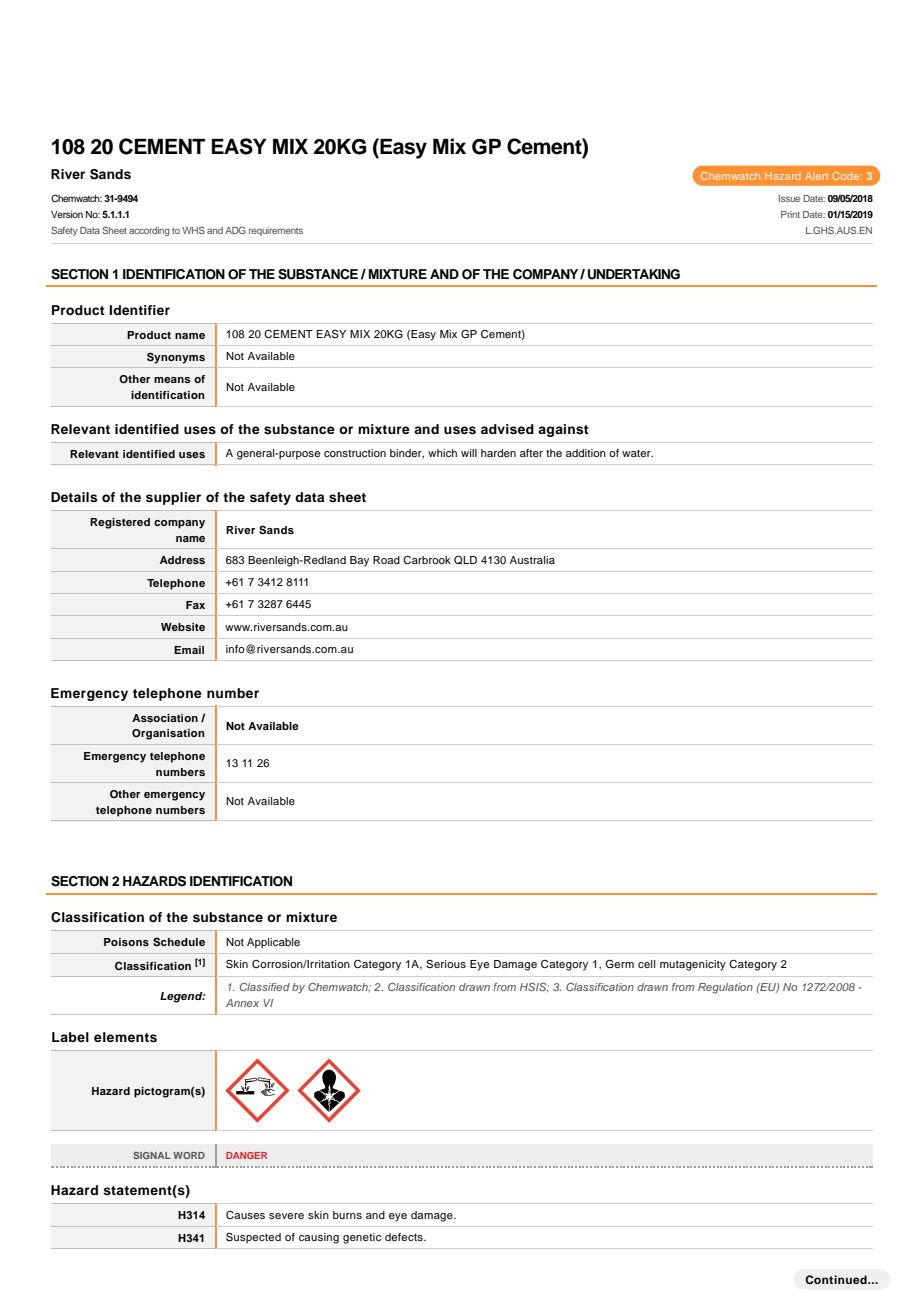 The image size is (924, 1308). What do you see at coordinates (149, 231) in the document?
I see `according` at bounding box center [149, 231].
